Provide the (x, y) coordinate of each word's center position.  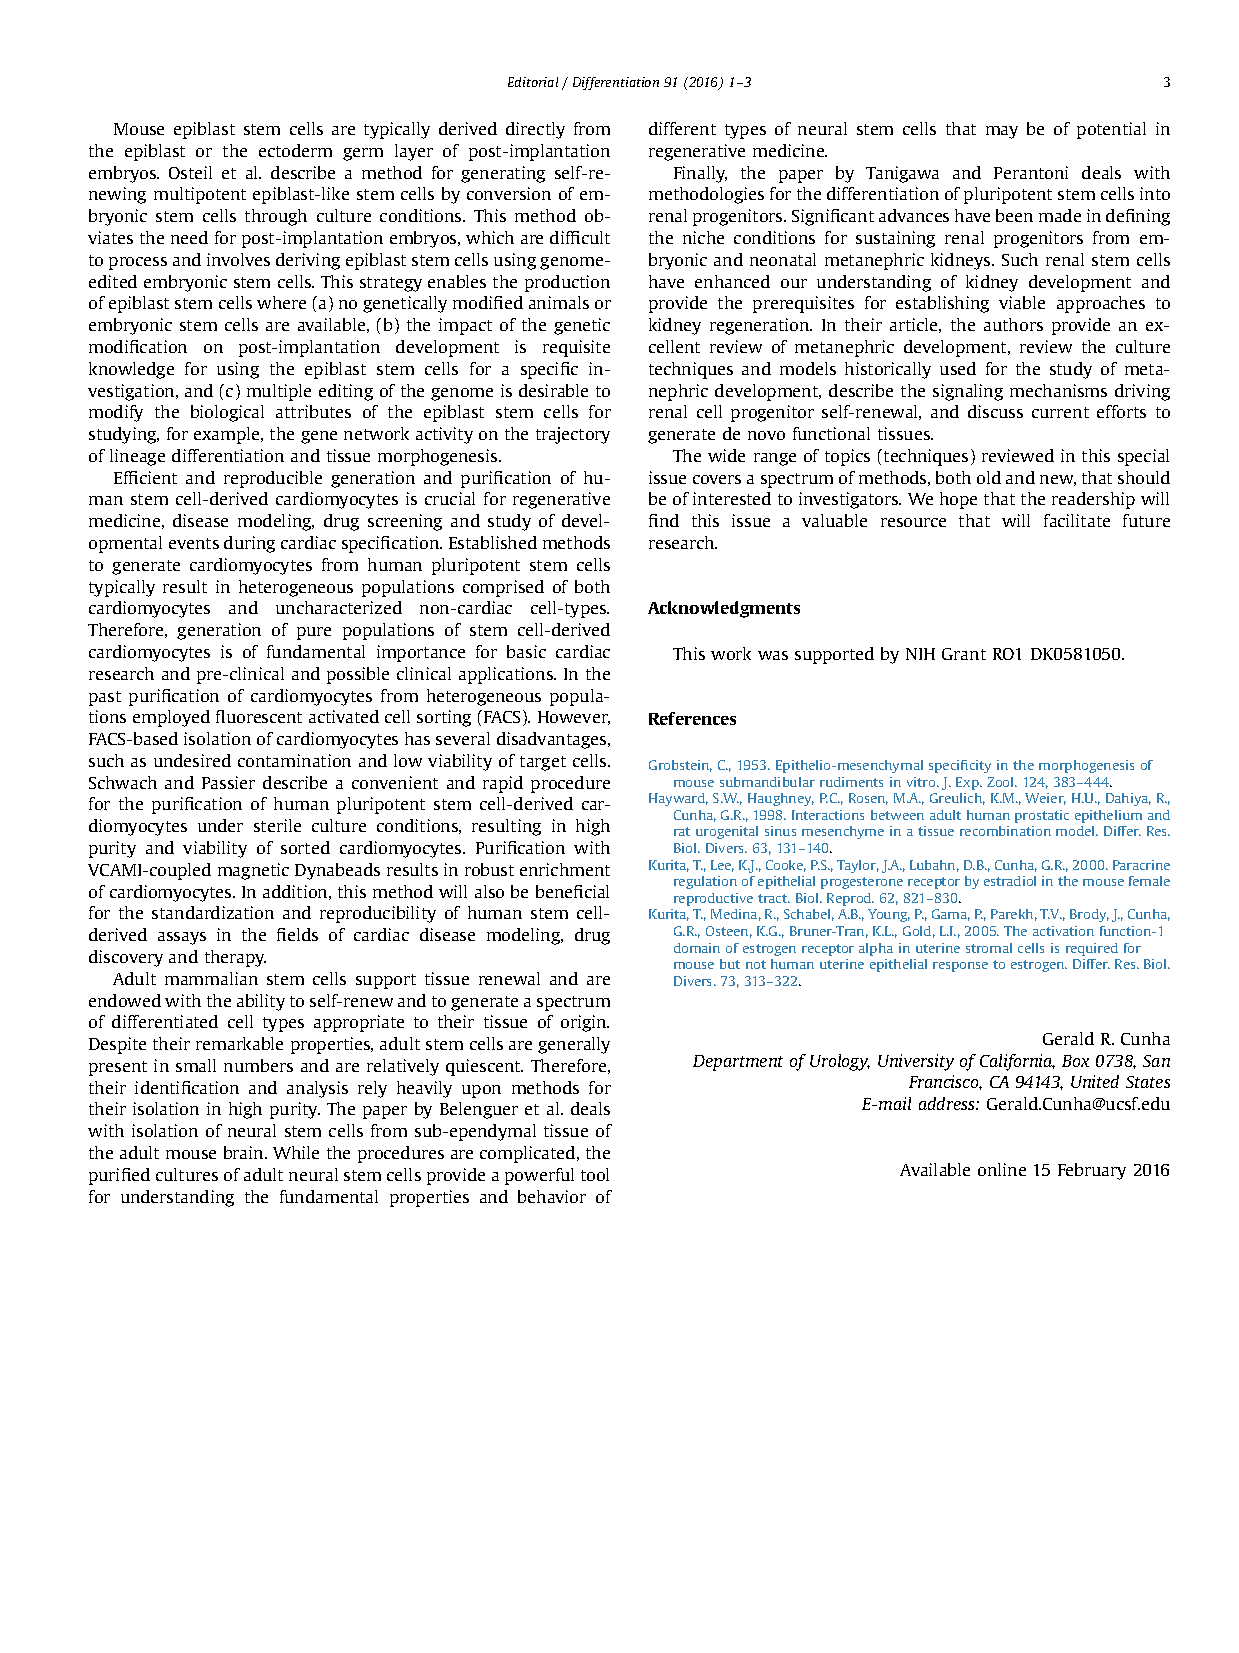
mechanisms (1058, 390)
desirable (553, 390)
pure (314, 633)
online (1002, 1169)
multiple (279, 392)
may (1002, 132)
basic (526, 651)
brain (245, 1152)
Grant (964, 654)
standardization (213, 912)
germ (363, 154)
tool (595, 1174)
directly (535, 130)
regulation (705, 882)
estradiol (1010, 881)
